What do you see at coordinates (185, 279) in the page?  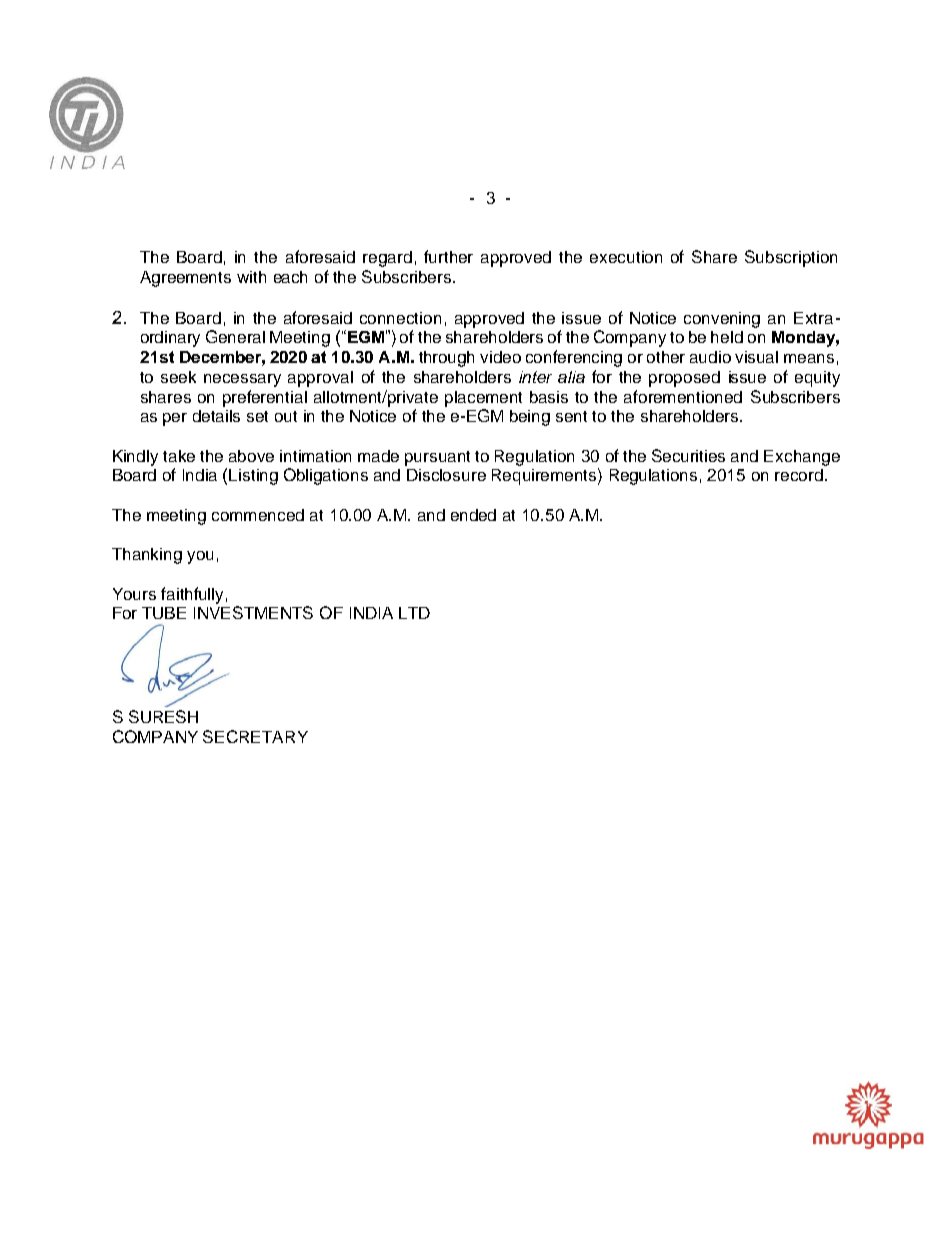 I see `Agreements` at bounding box center [185, 279].
